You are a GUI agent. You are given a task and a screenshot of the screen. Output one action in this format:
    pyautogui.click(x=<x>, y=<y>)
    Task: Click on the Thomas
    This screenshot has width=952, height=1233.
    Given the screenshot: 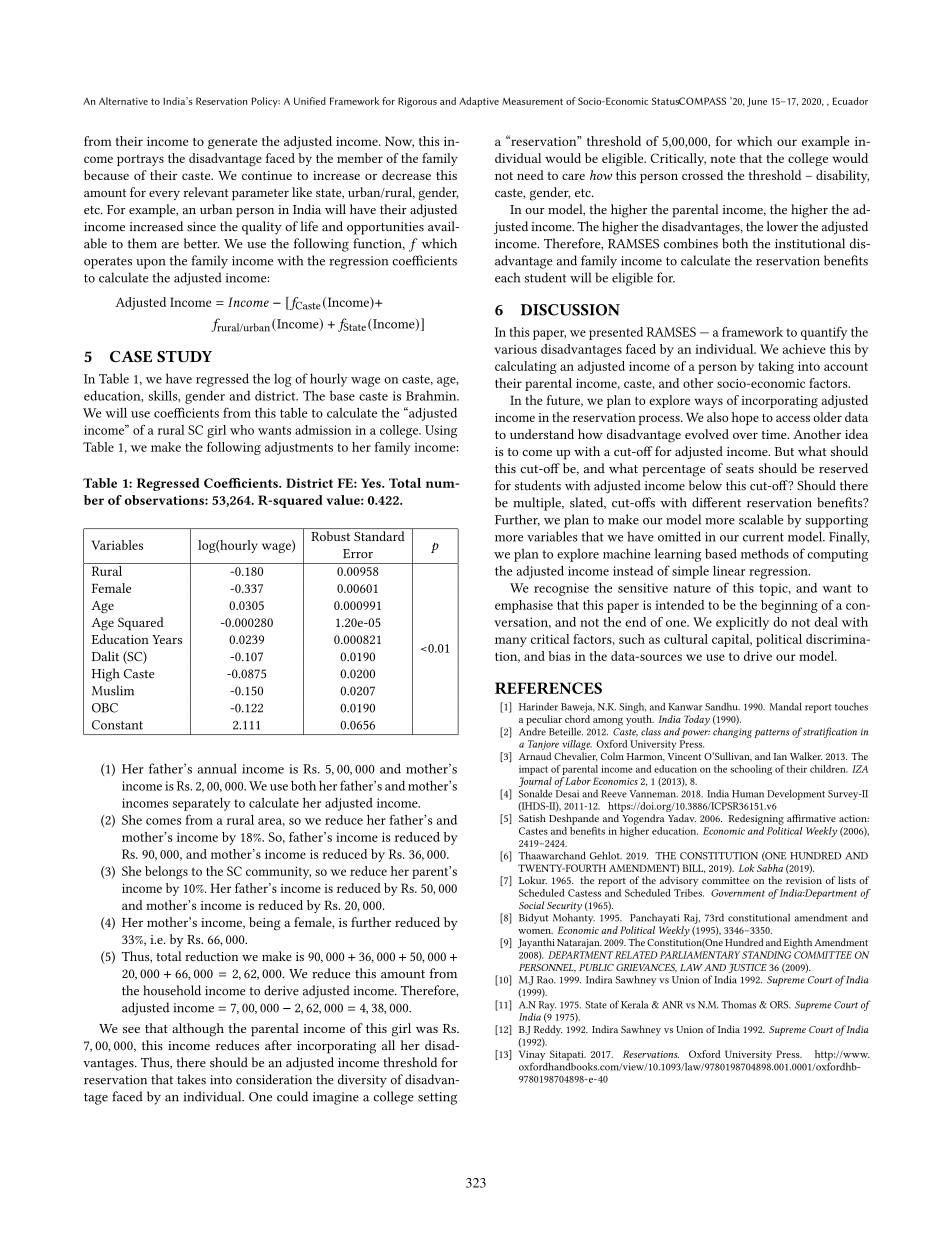 What is the action you would take?
    pyautogui.click(x=738, y=1005)
